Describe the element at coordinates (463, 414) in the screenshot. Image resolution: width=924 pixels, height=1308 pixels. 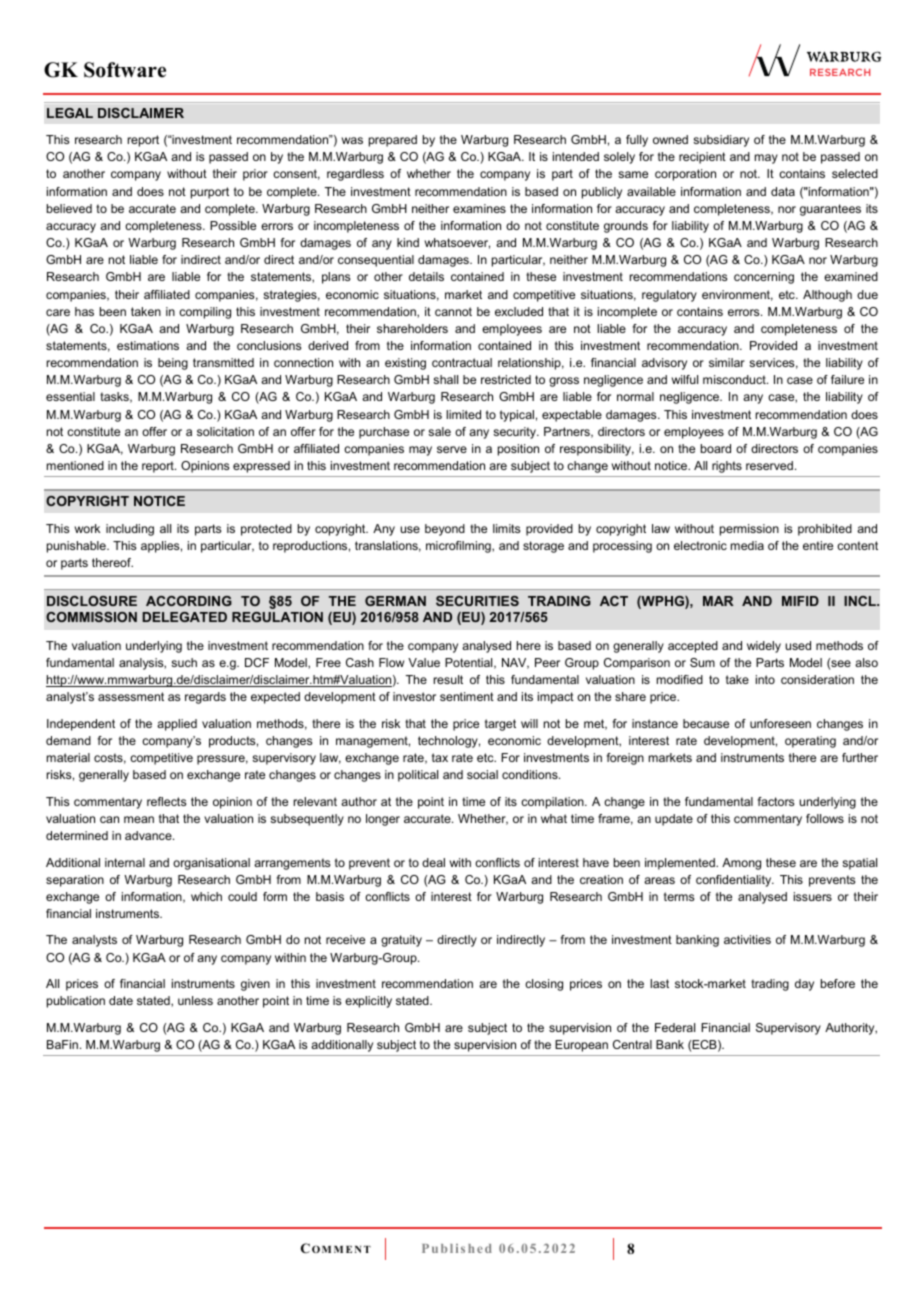
I see `limited` at that location.
